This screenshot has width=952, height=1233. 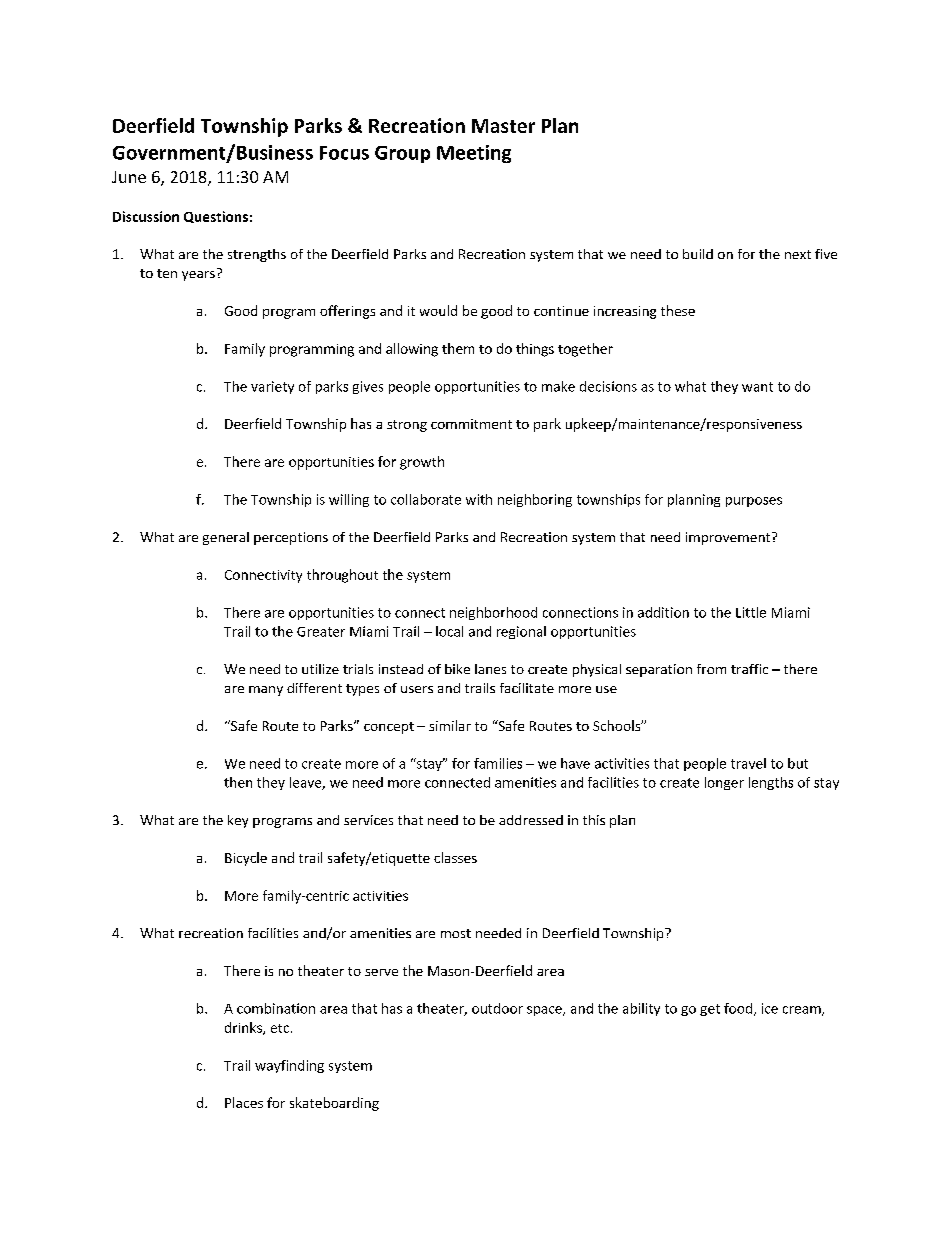 What do you see at coordinates (479, 499) in the screenshot?
I see `with` at bounding box center [479, 499].
